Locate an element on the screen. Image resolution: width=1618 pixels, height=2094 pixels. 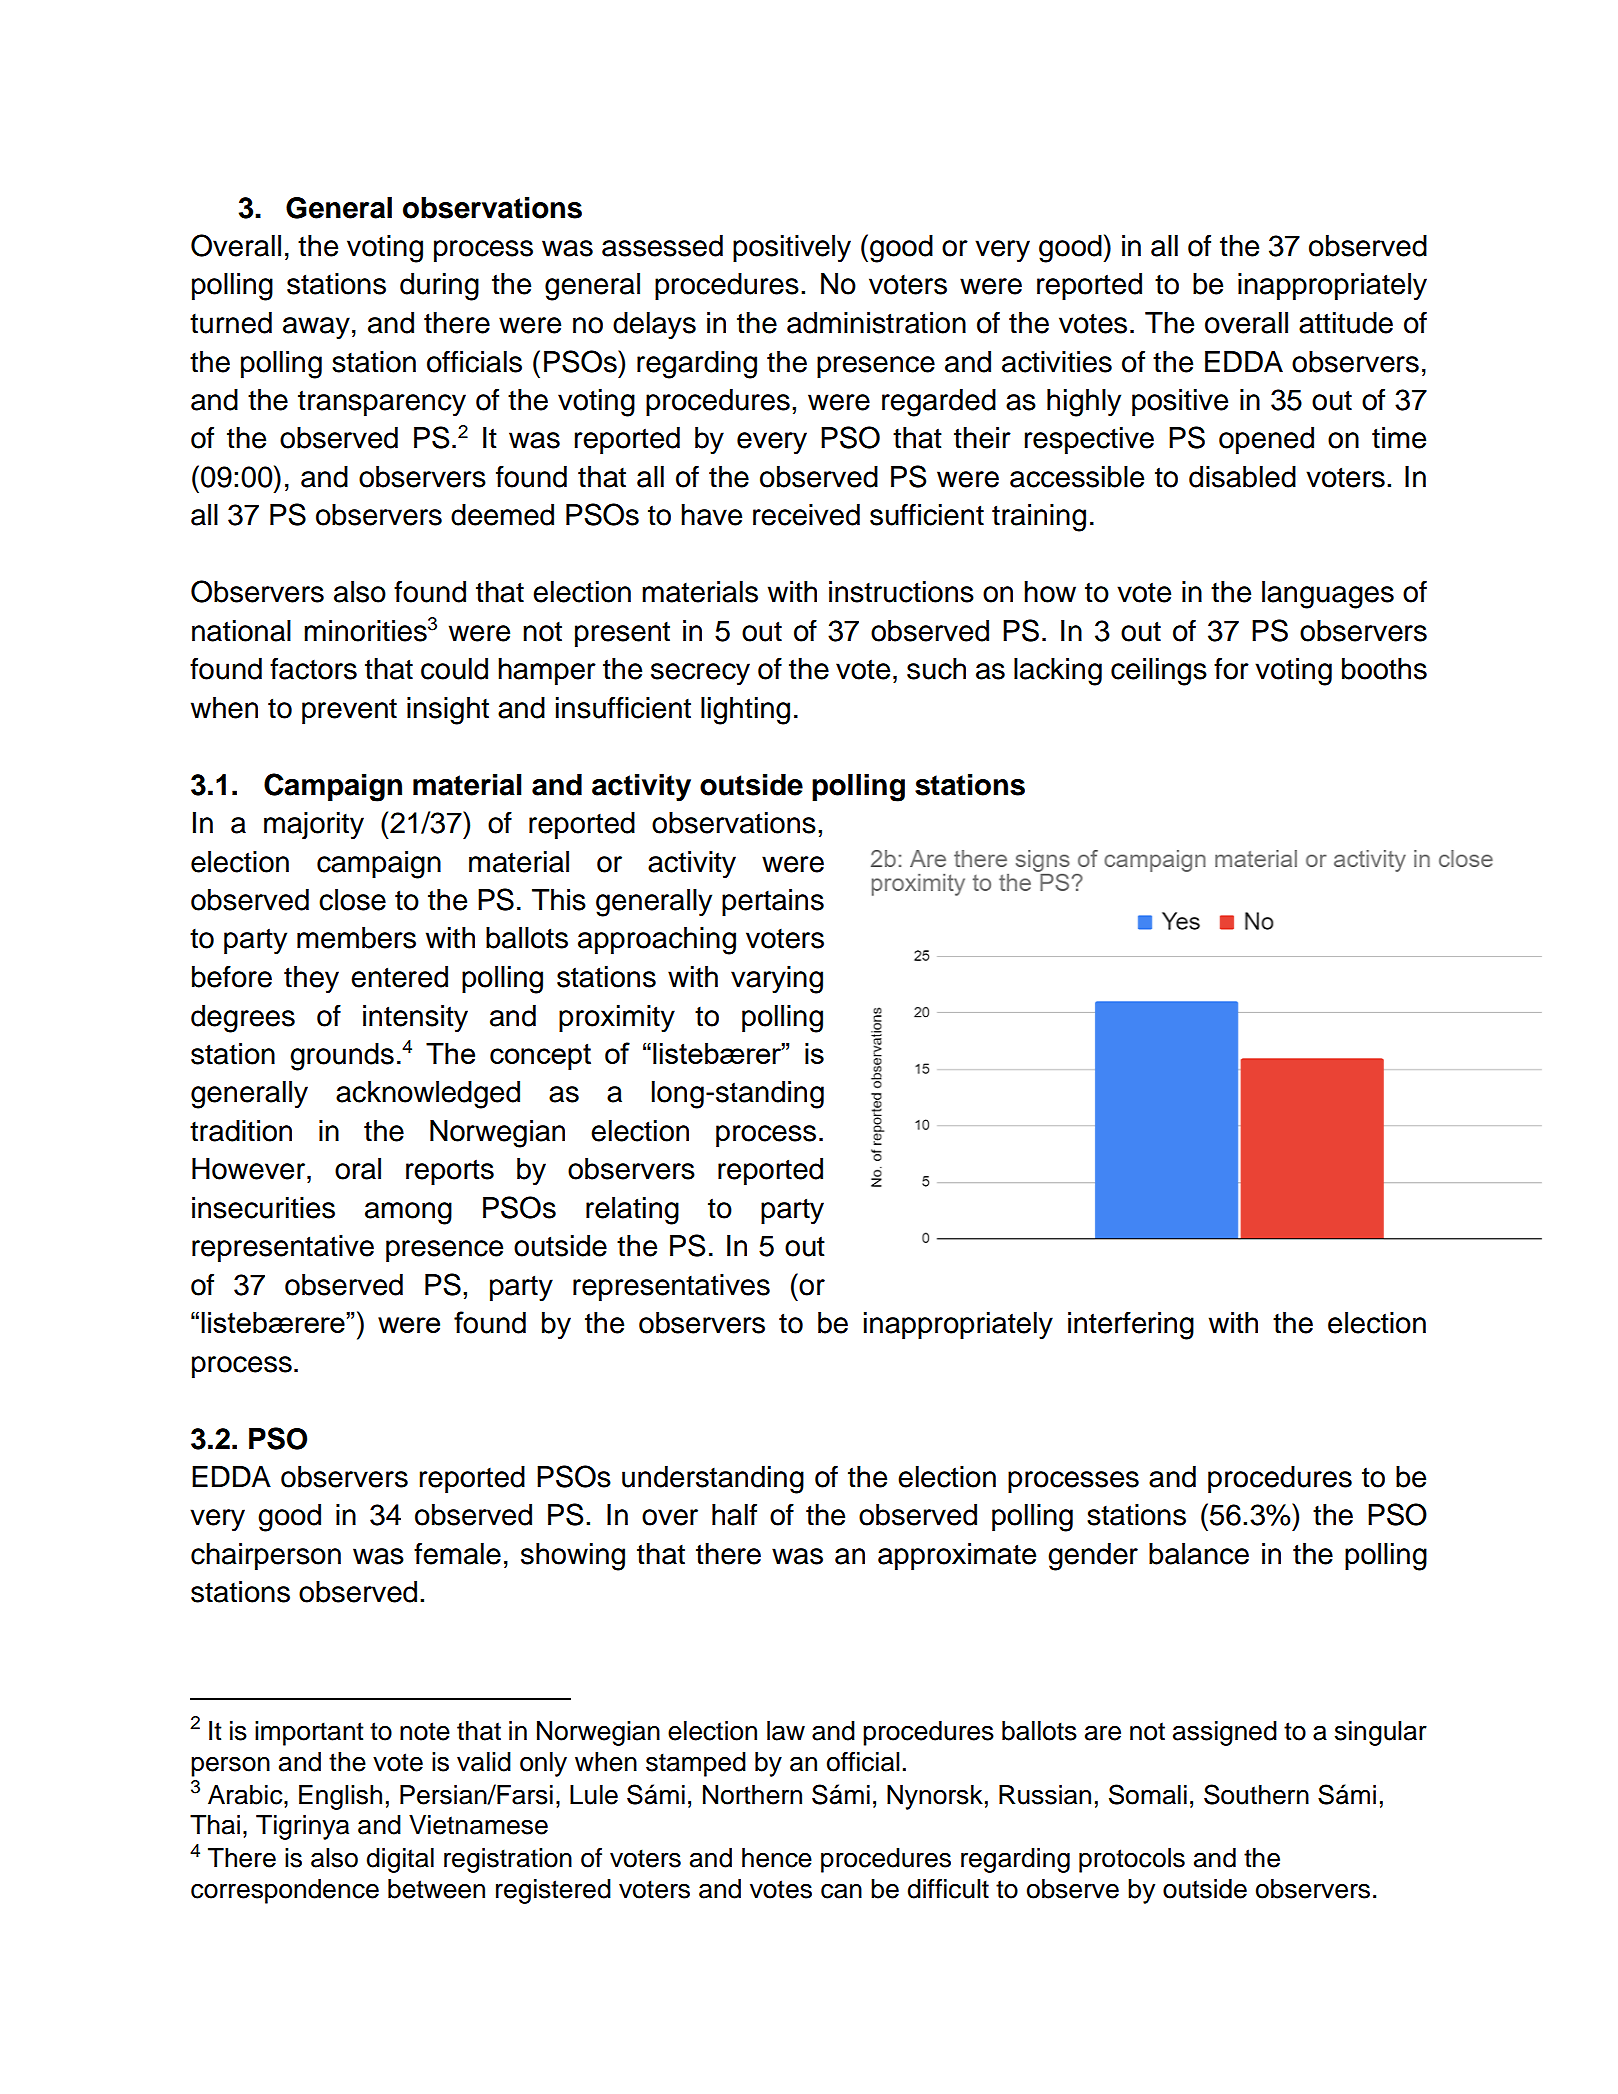
digital is located at coordinates (400, 1860).
